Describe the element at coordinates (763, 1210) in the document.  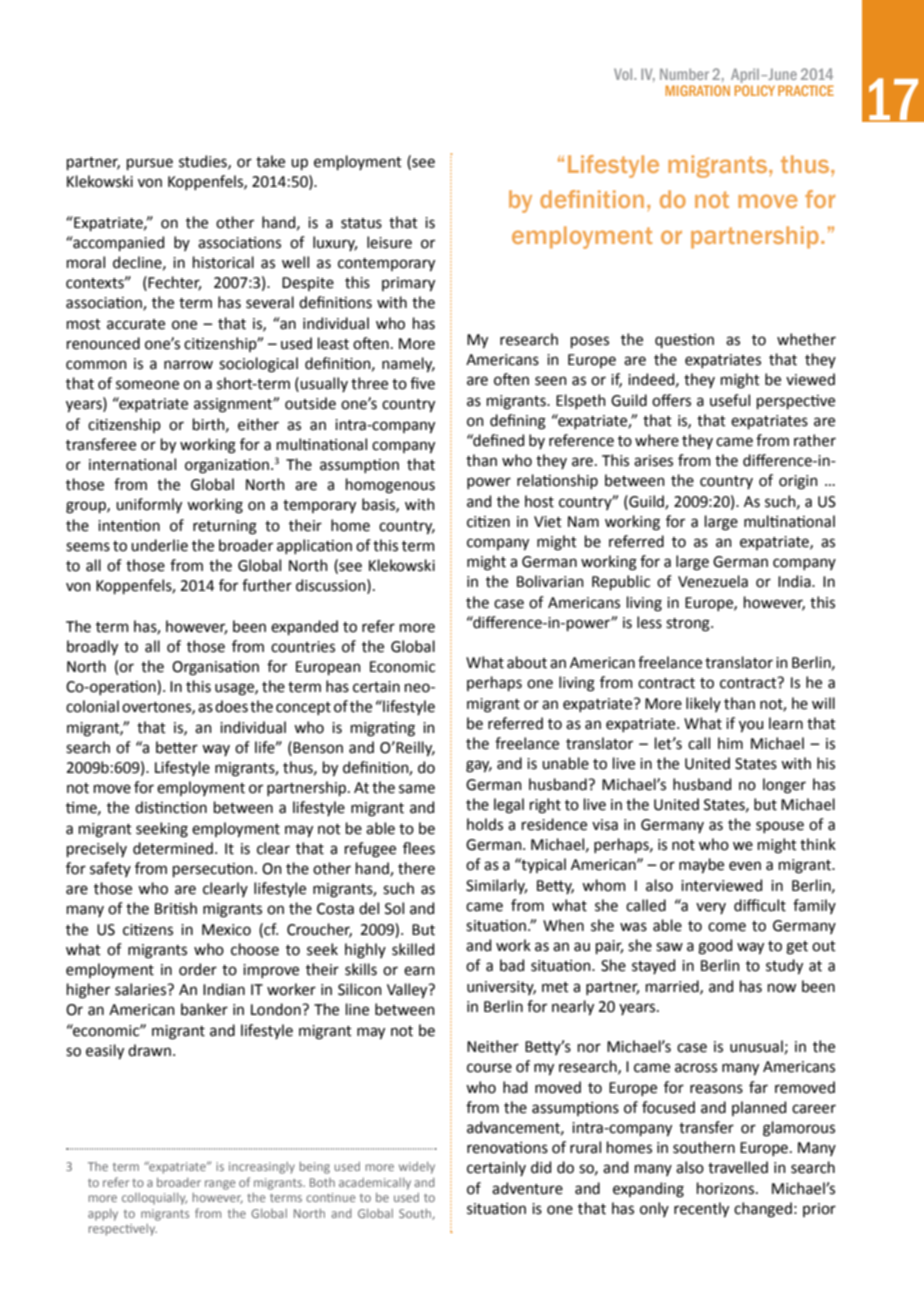
I see `changed` at that location.
